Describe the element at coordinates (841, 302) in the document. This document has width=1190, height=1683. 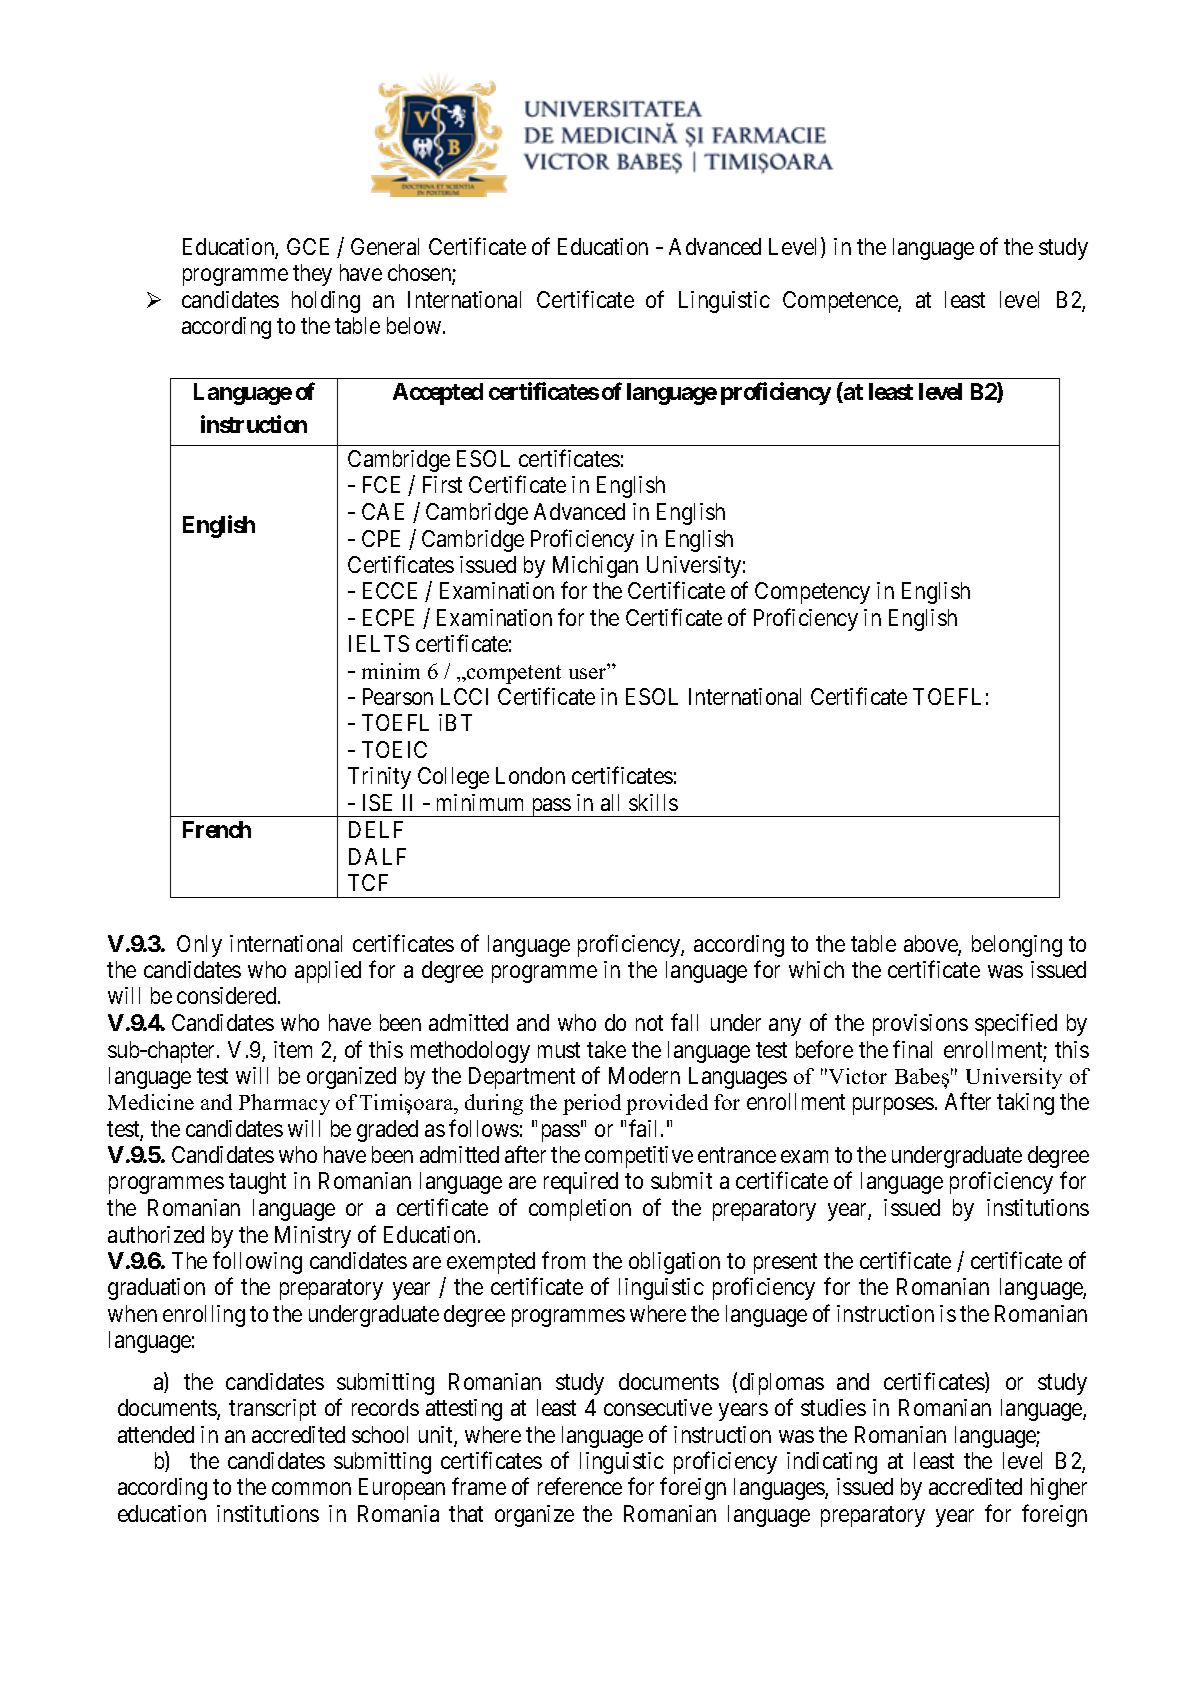
I see `Competence` at that location.
